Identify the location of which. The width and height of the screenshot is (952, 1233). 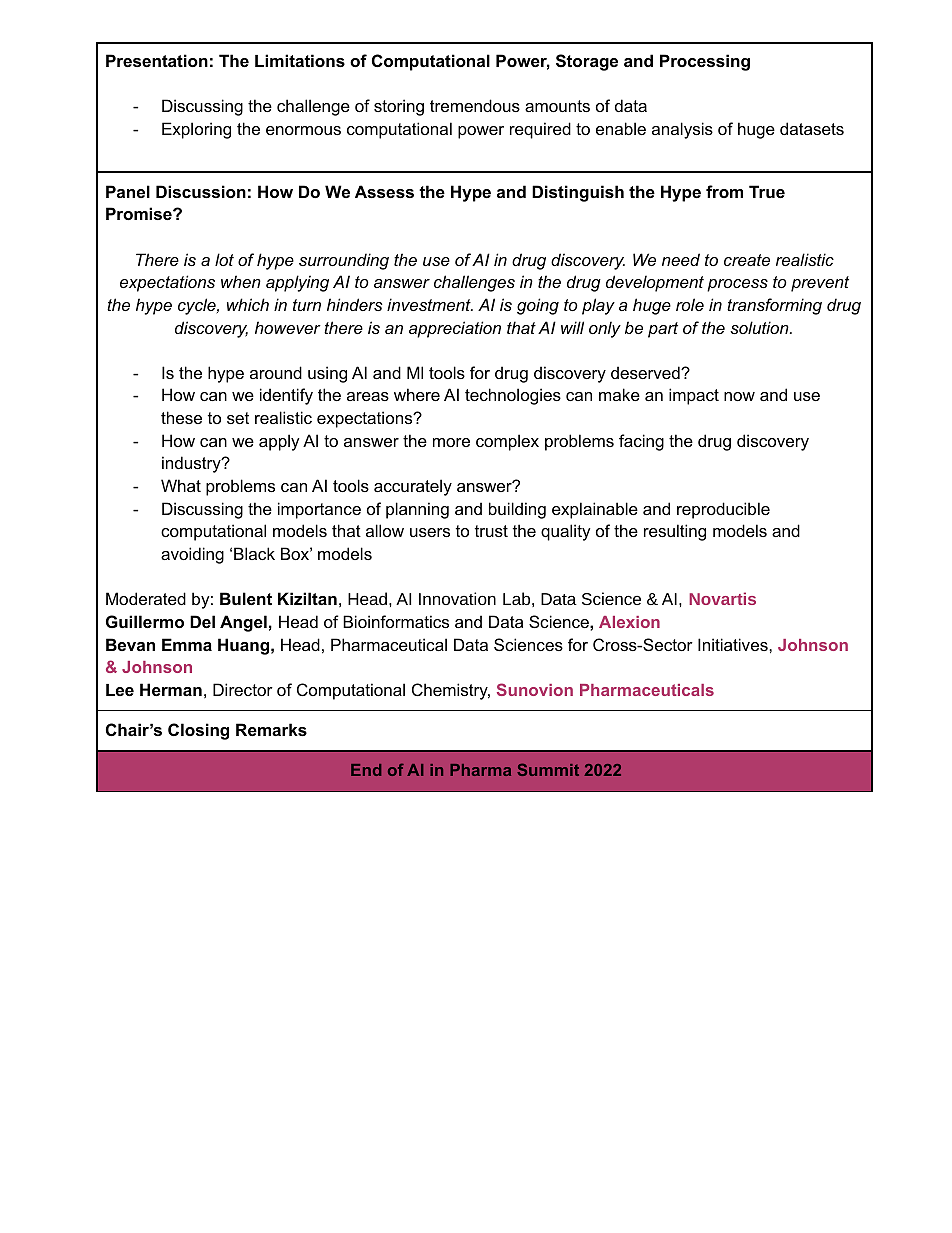
(248, 304).
